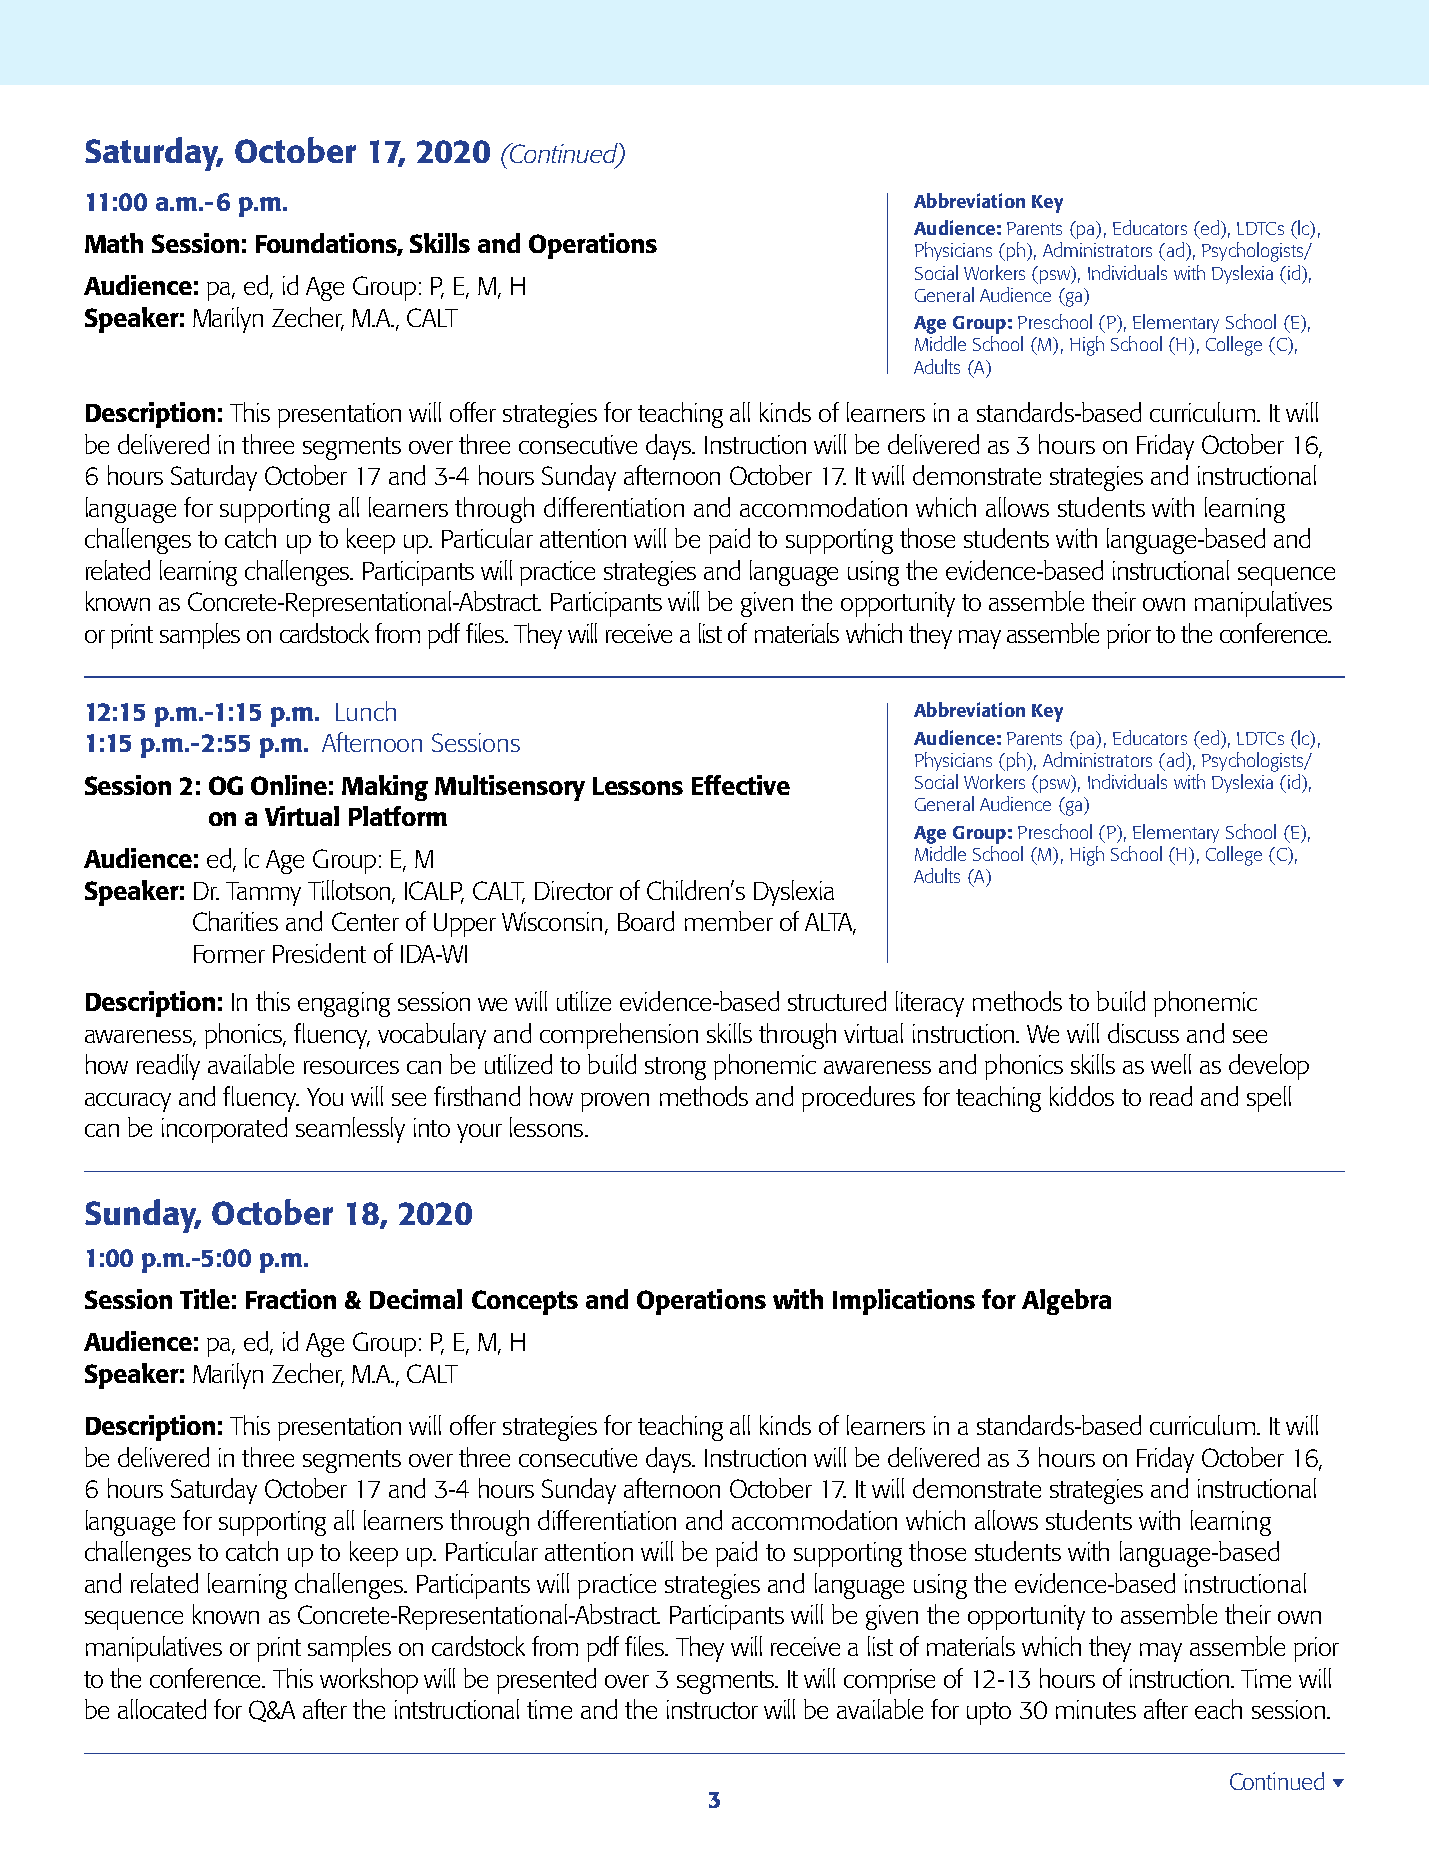 The width and height of the screenshot is (1429, 1850). Describe the element at coordinates (366, 711) in the screenshot. I see `Lunch` at that location.
